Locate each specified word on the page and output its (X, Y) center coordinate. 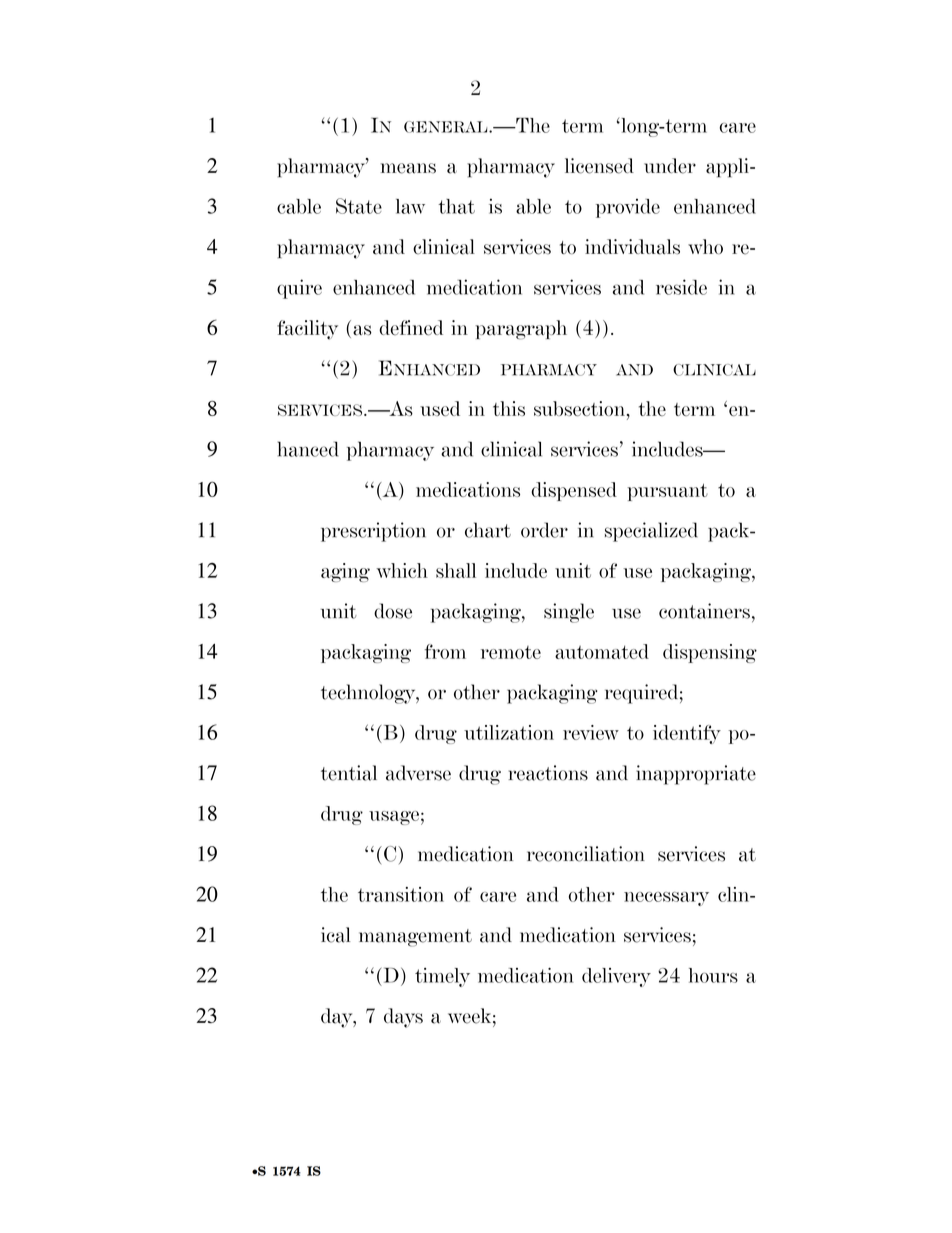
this (509, 408)
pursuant (667, 492)
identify (687, 734)
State (359, 206)
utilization (509, 732)
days (403, 1018)
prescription (373, 532)
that (456, 206)
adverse (418, 773)
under (670, 166)
